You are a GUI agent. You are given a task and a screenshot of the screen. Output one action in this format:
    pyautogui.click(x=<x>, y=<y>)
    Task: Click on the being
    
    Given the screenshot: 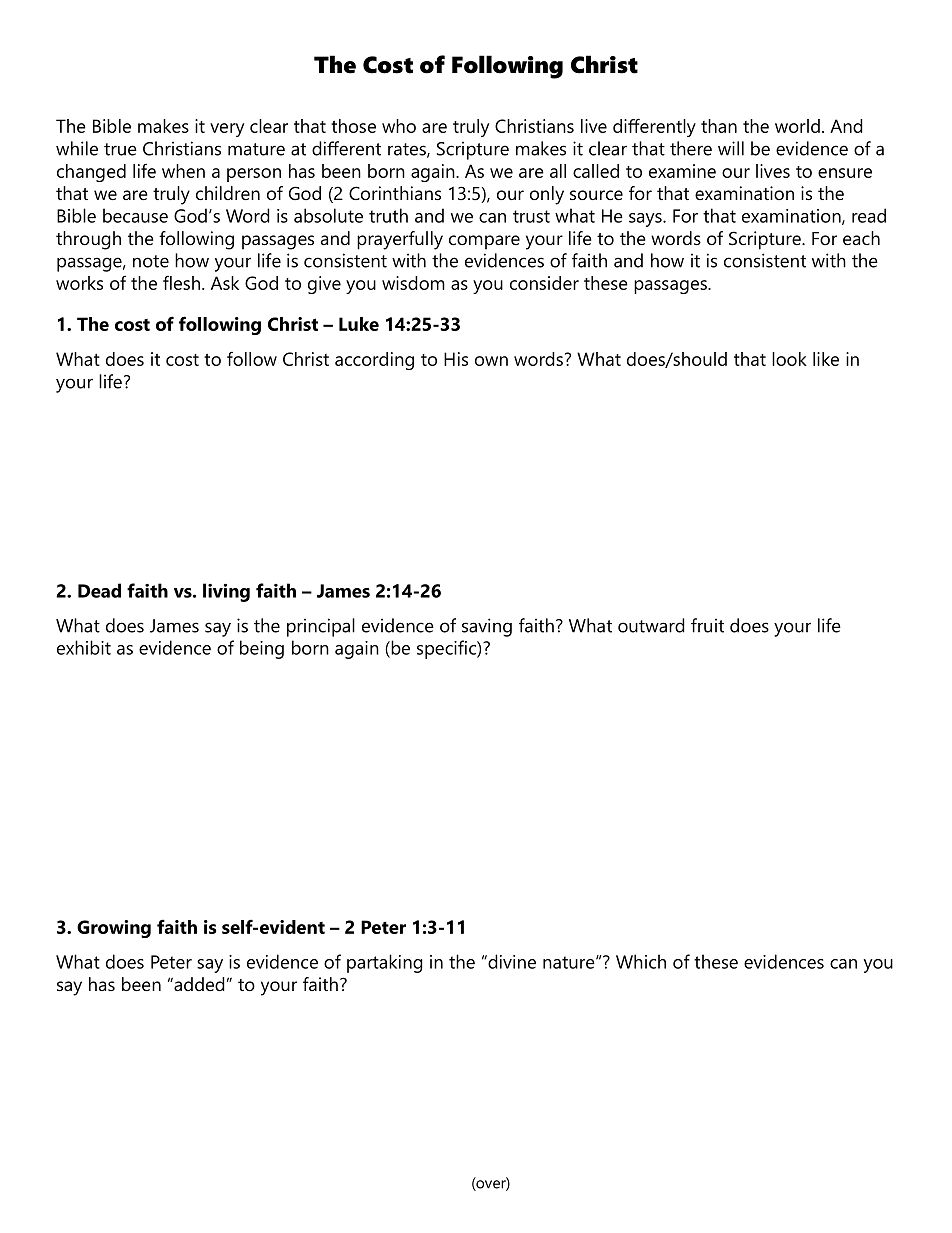 What is the action you would take?
    pyautogui.click(x=262, y=649)
